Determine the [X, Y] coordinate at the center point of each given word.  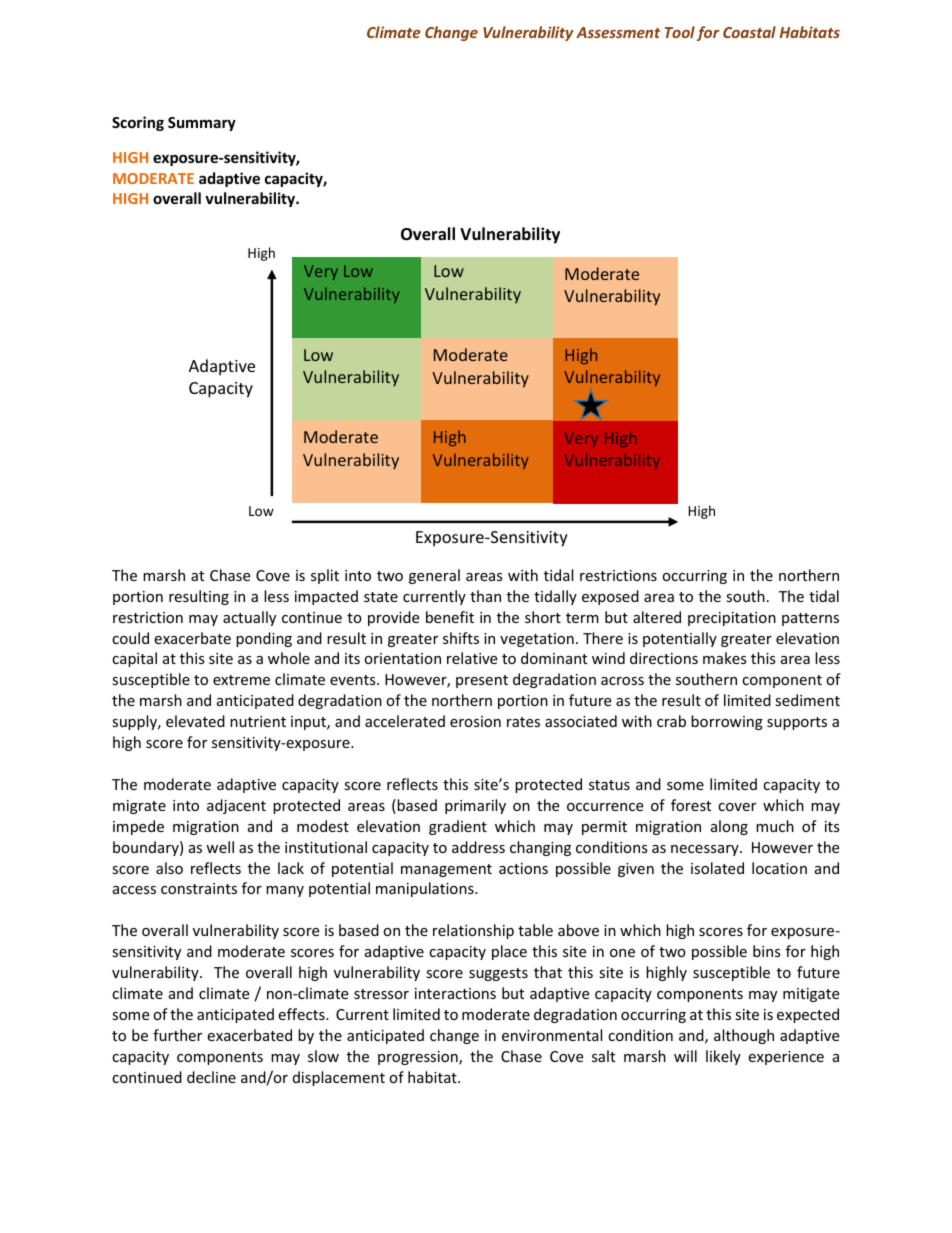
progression [419, 1058]
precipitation [732, 619]
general [434, 576]
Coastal [749, 32]
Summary [202, 124]
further [177, 1035]
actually [249, 618]
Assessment [618, 32]
